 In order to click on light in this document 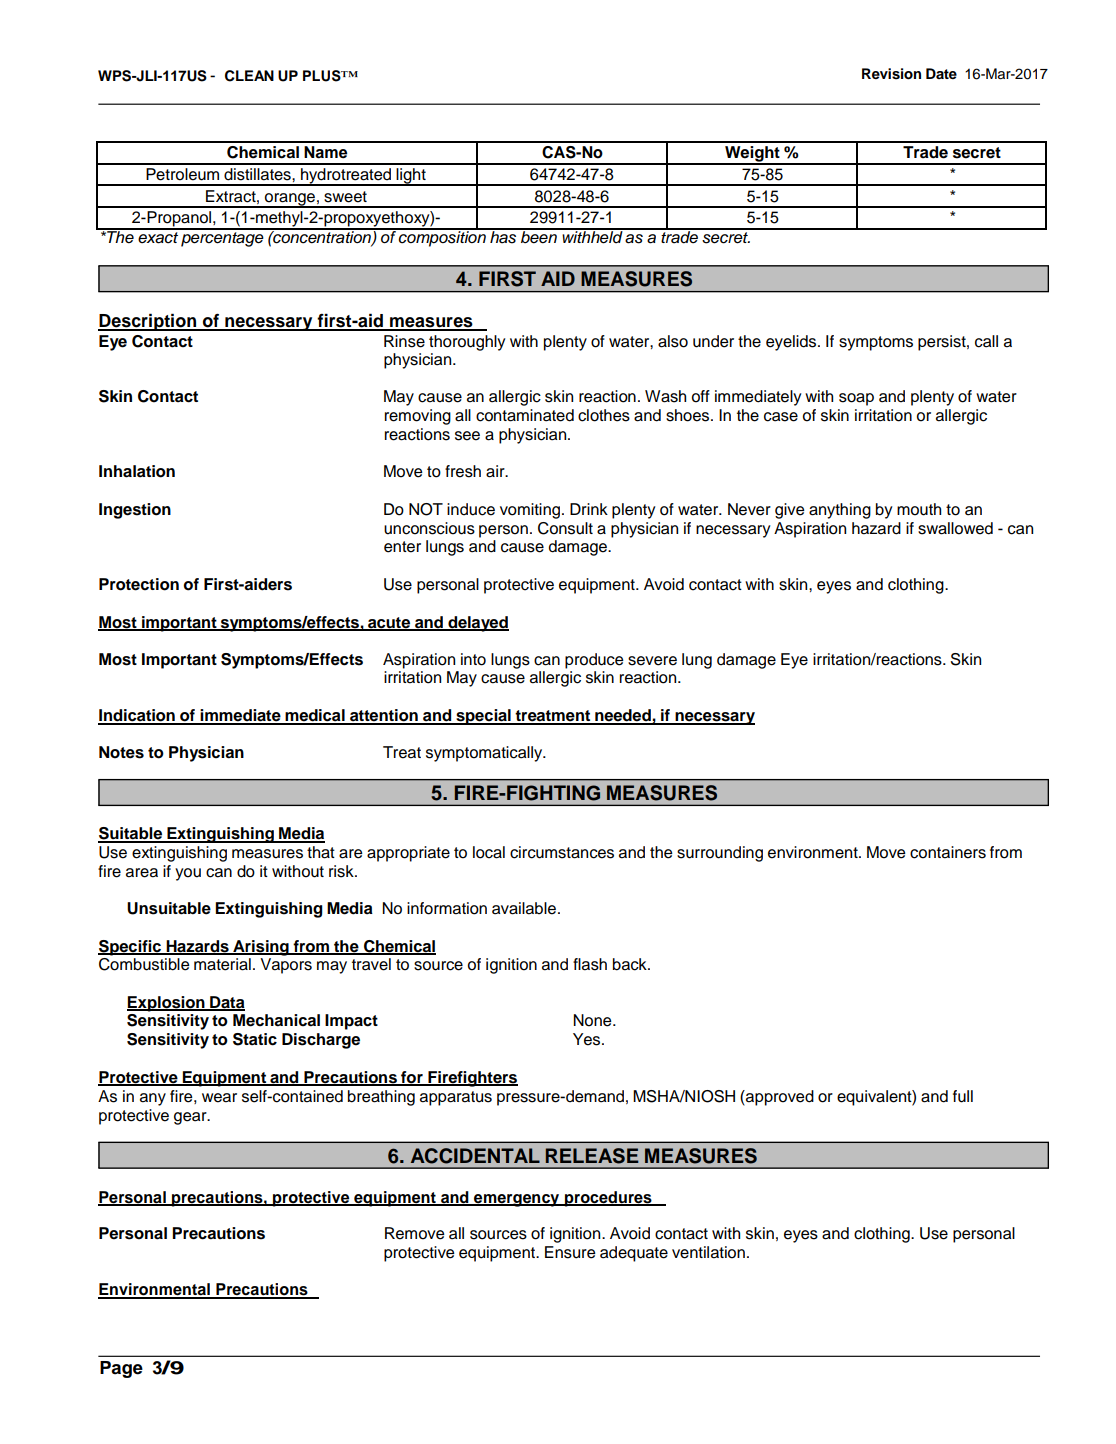, I will do `click(411, 177)`.
